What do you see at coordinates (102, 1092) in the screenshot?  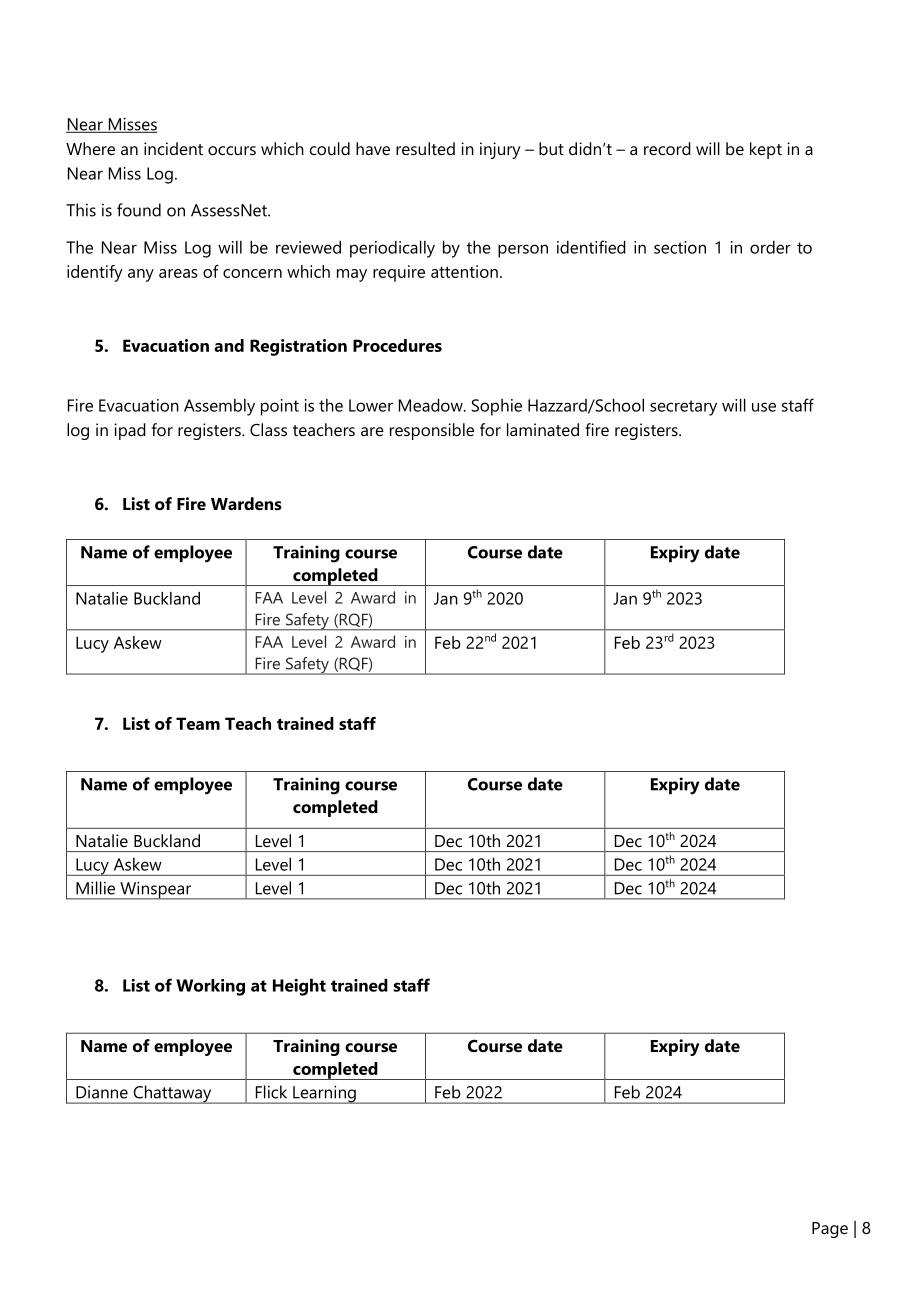 I see `Dianne` at bounding box center [102, 1092].
